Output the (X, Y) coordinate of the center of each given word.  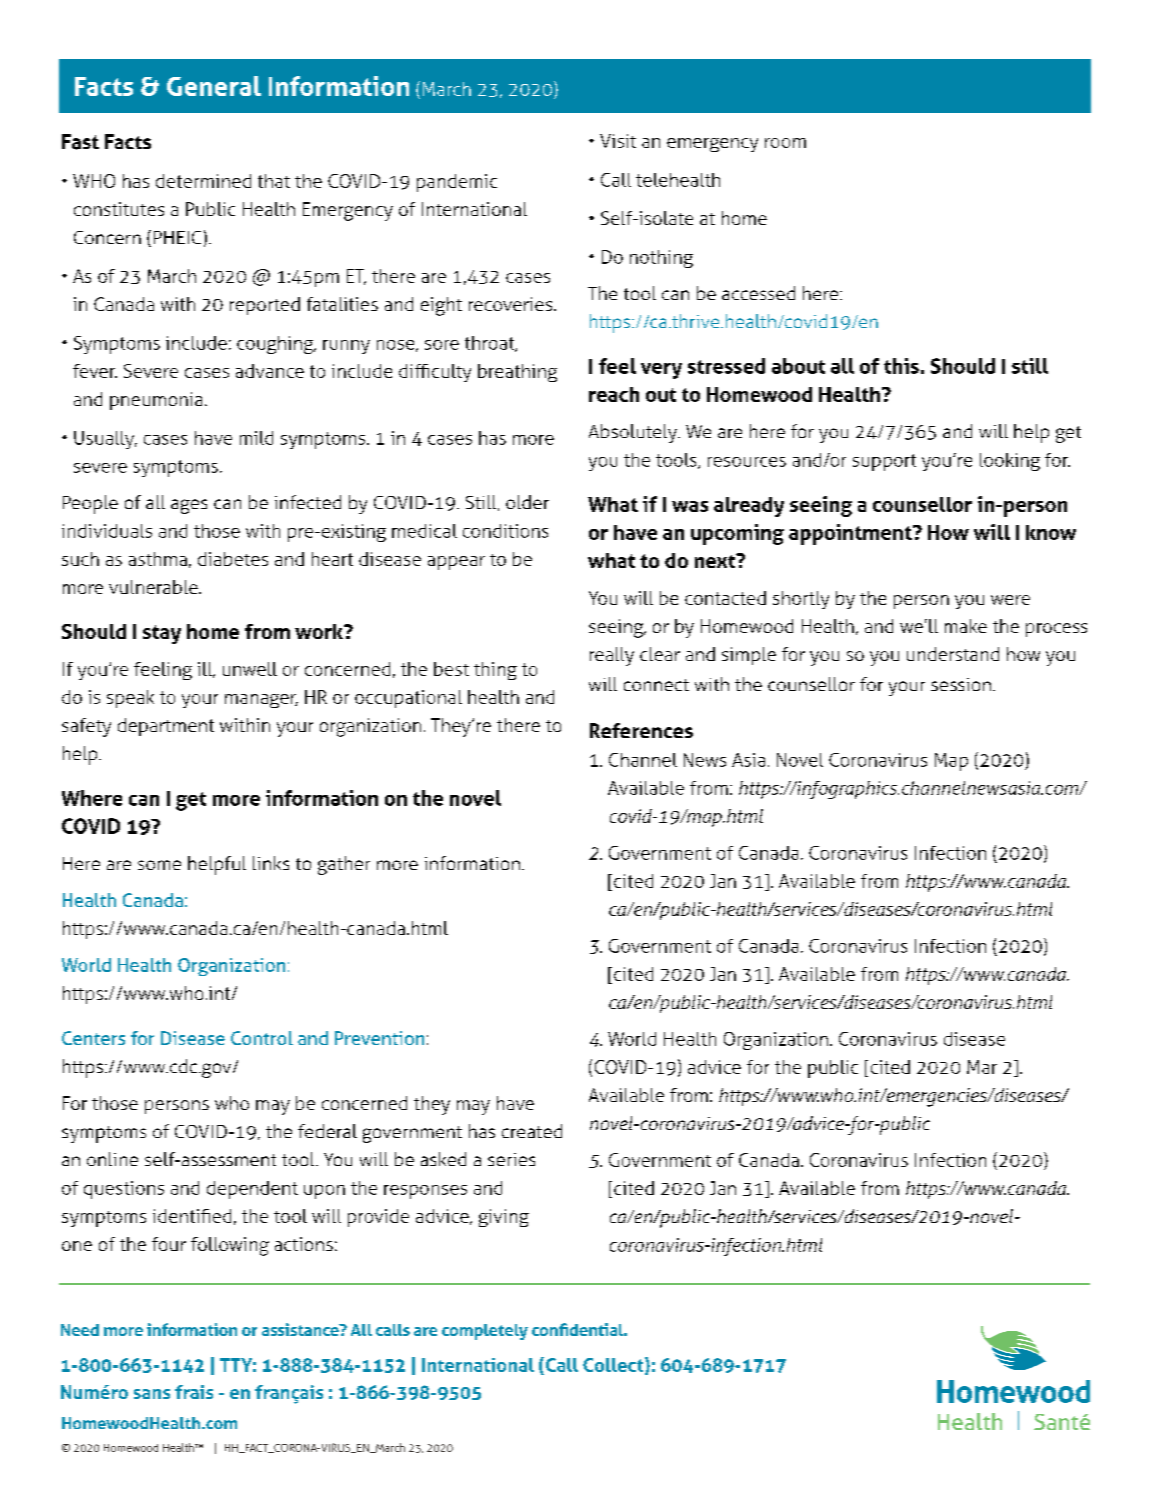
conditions (505, 531)
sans (152, 1394)
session (961, 684)
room (785, 143)
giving (504, 1218)
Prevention (379, 1038)
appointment (851, 534)
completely (485, 1332)
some (159, 865)
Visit (618, 141)
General (214, 86)
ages (189, 506)
